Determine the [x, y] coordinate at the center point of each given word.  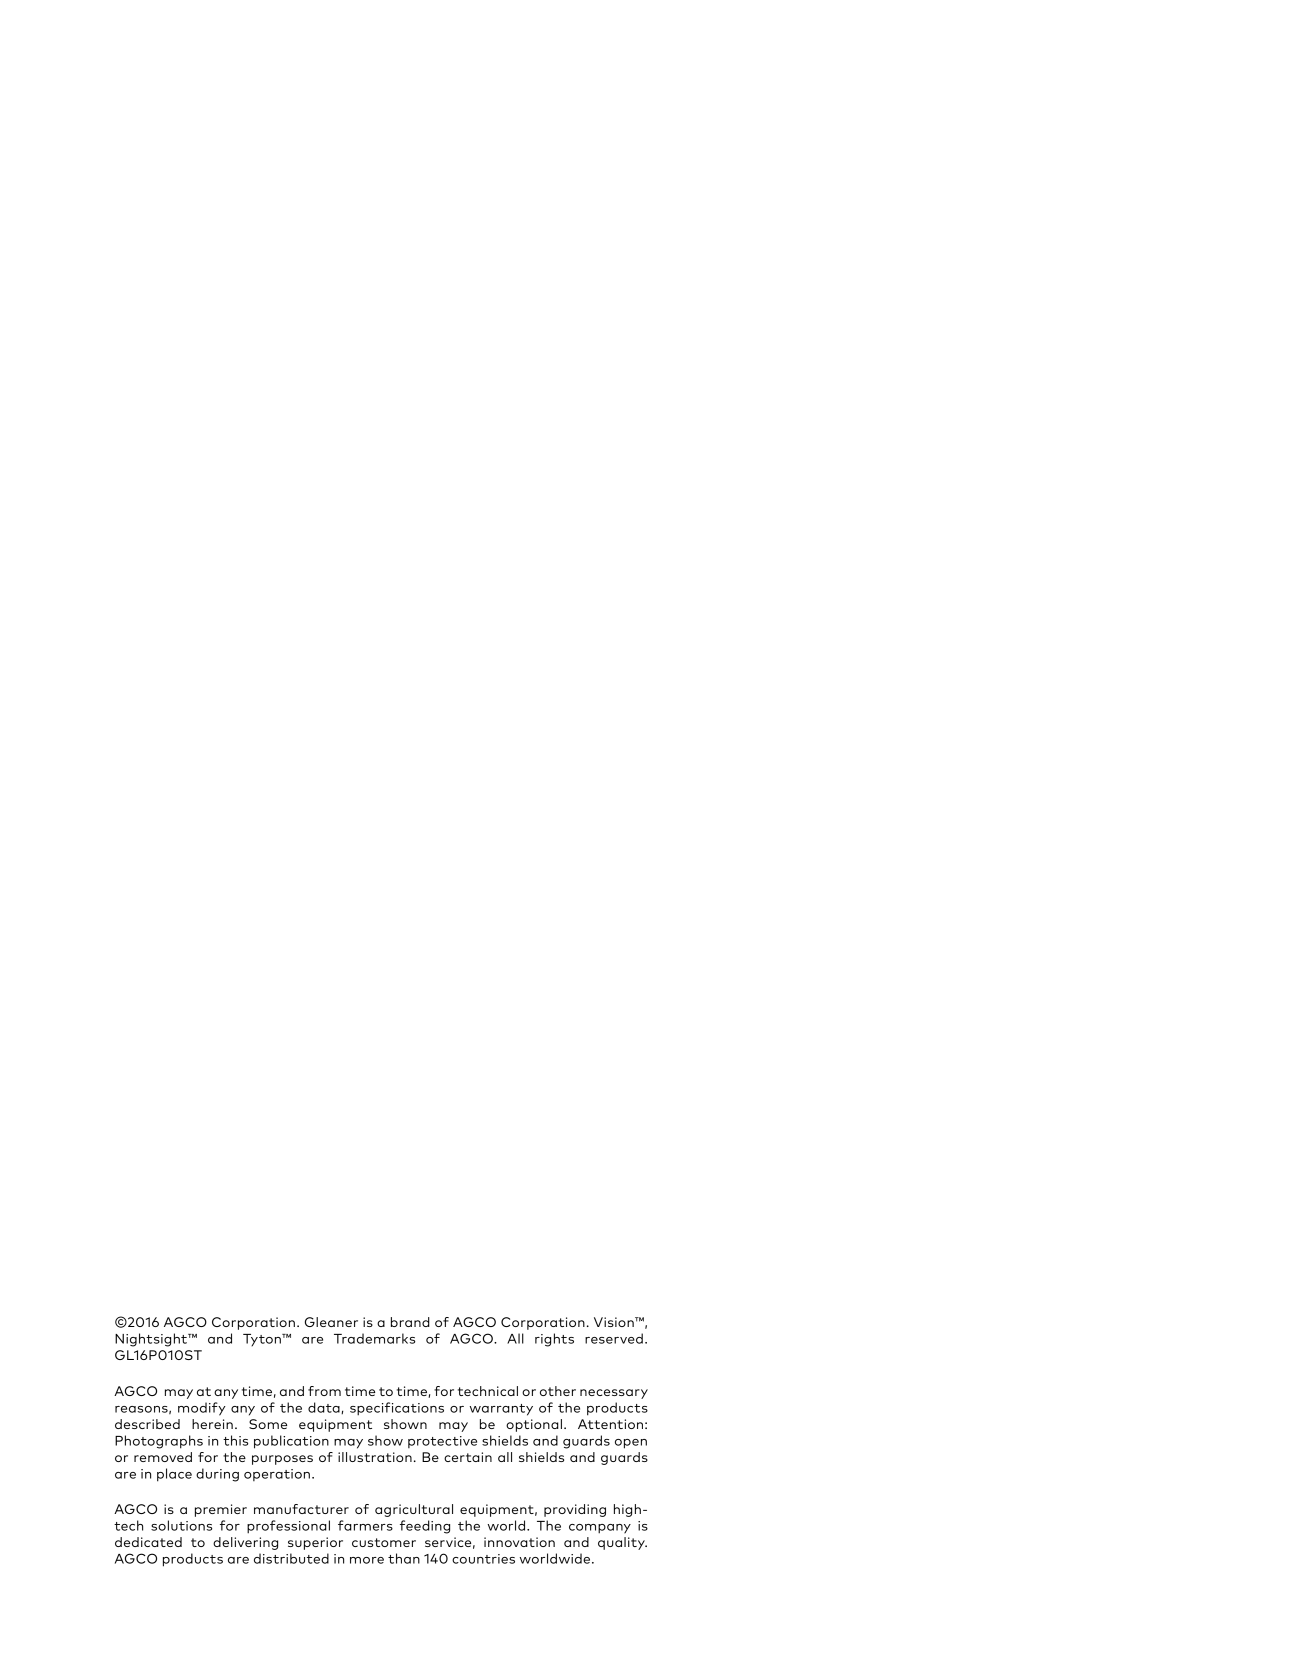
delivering [245, 1543]
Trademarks [374, 1338]
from [324, 1391]
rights [554, 1340]
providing [575, 1510]
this [235, 1440]
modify [202, 1409]
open [631, 1444]
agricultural [414, 1510]
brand [410, 1322]
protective [442, 1442]
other [558, 1391]
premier [221, 1510]
